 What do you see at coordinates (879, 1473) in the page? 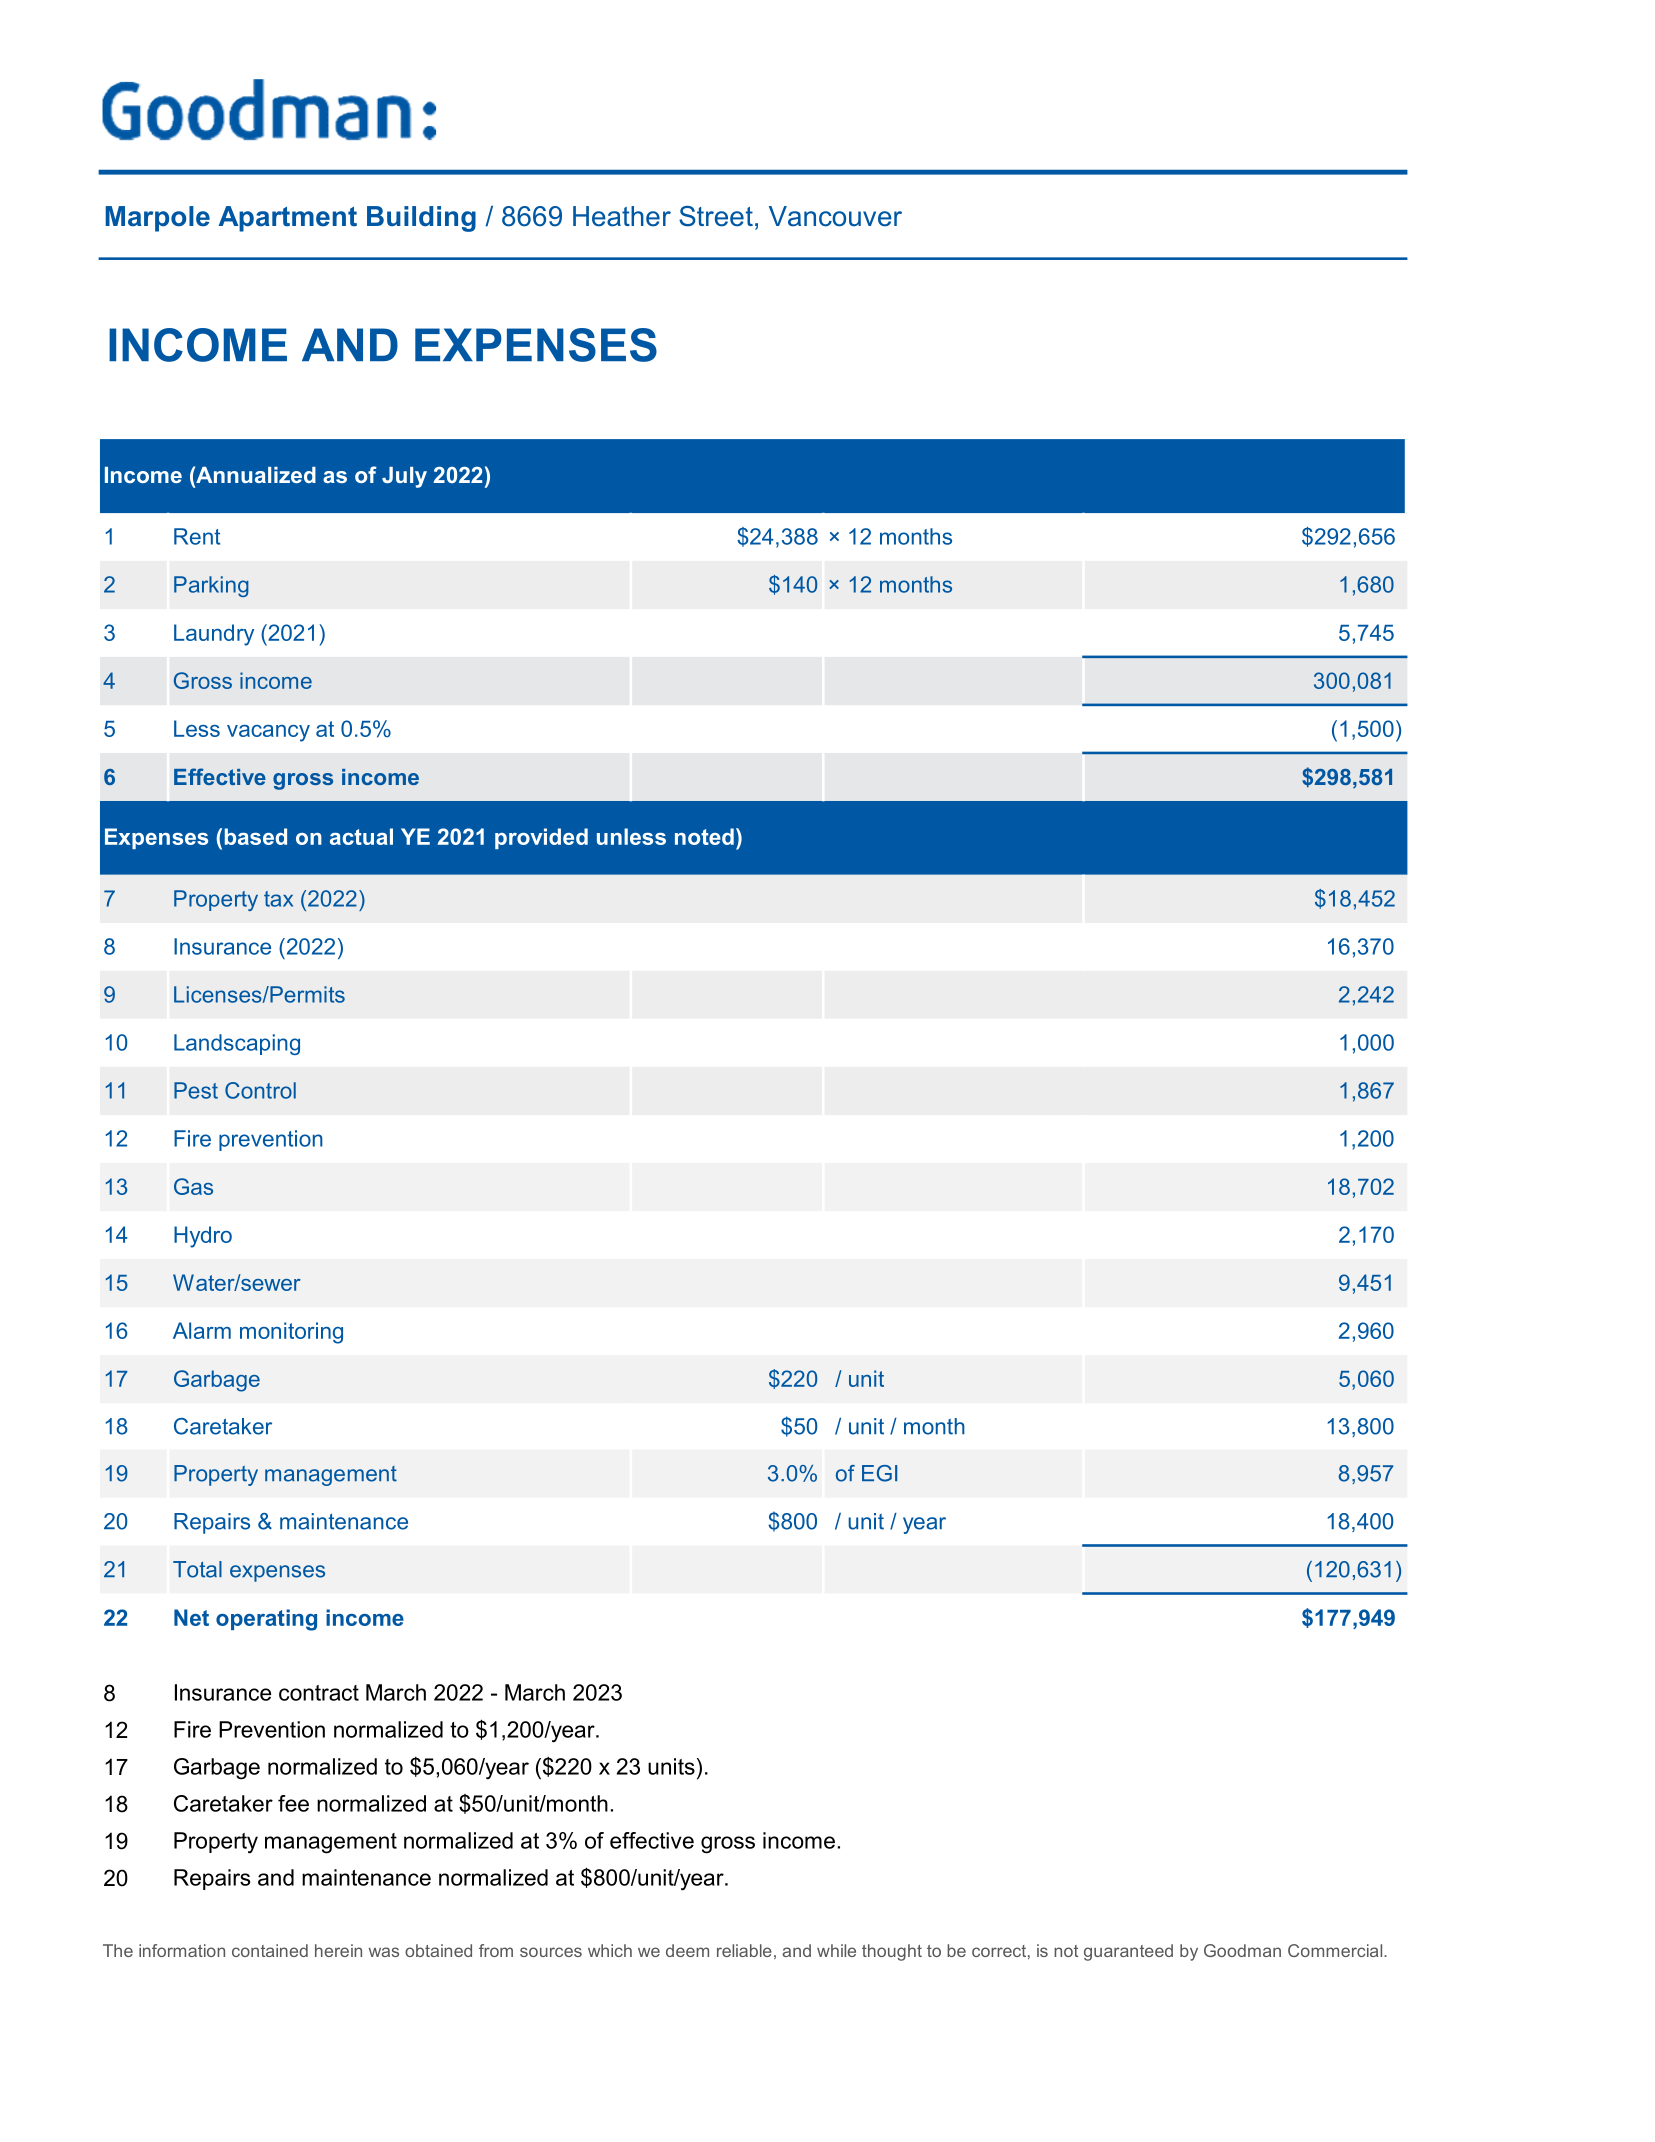
I see `EGI` at bounding box center [879, 1473].
